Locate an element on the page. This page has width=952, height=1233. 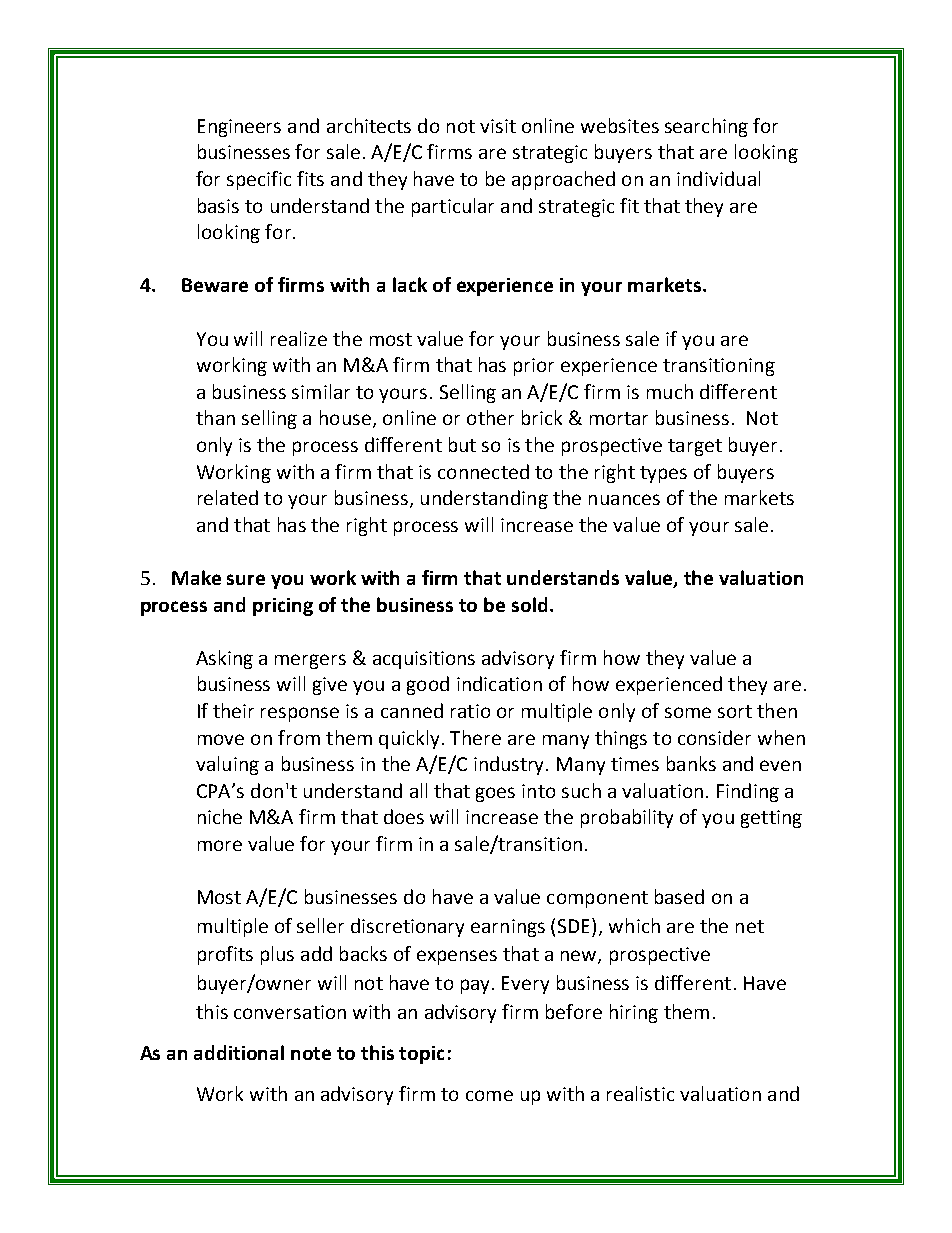
individual is located at coordinates (718, 178).
